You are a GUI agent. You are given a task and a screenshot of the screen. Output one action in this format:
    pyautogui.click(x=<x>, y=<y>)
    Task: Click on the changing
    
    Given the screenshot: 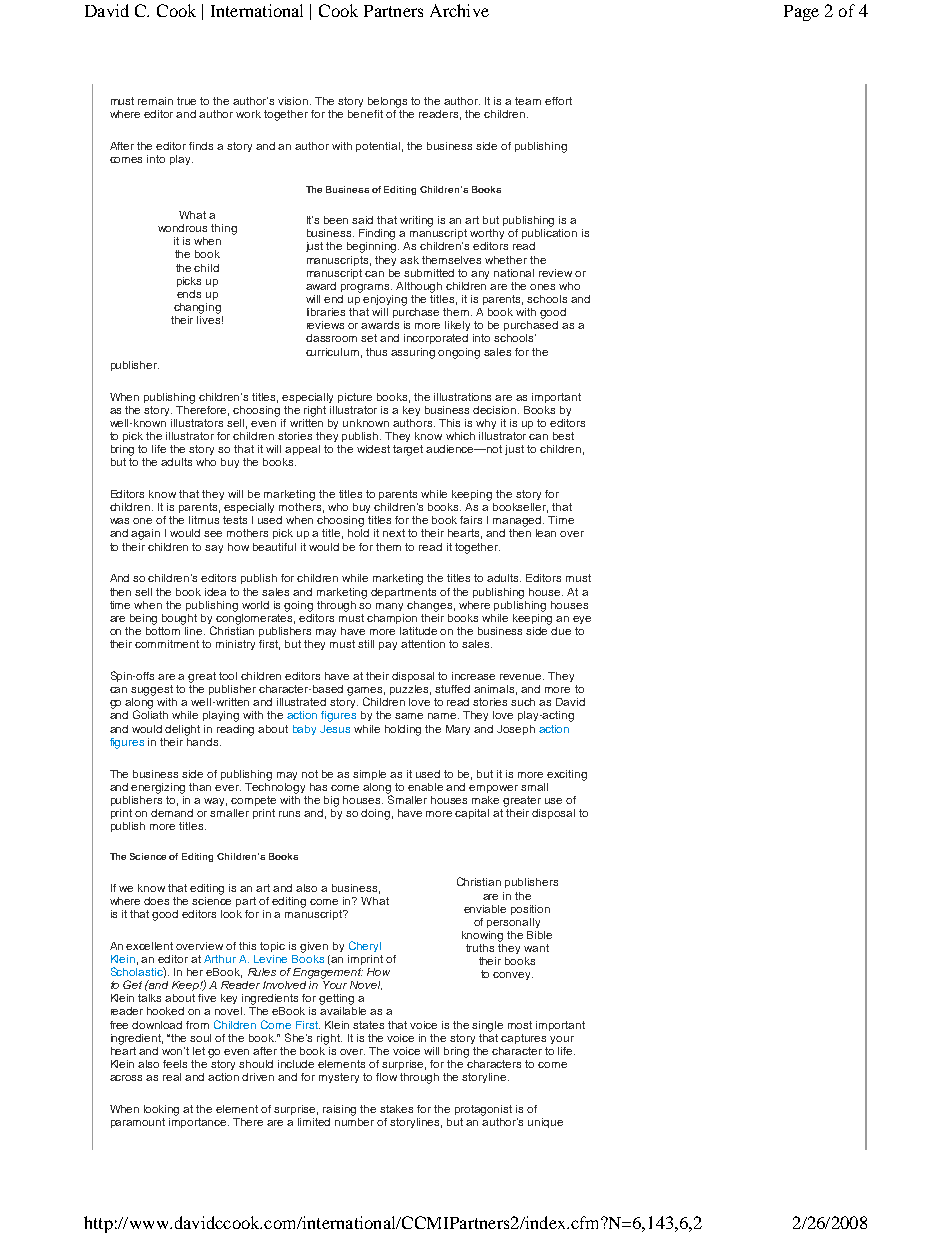 What is the action you would take?
    pyautogui.click(x=197, y=308)
